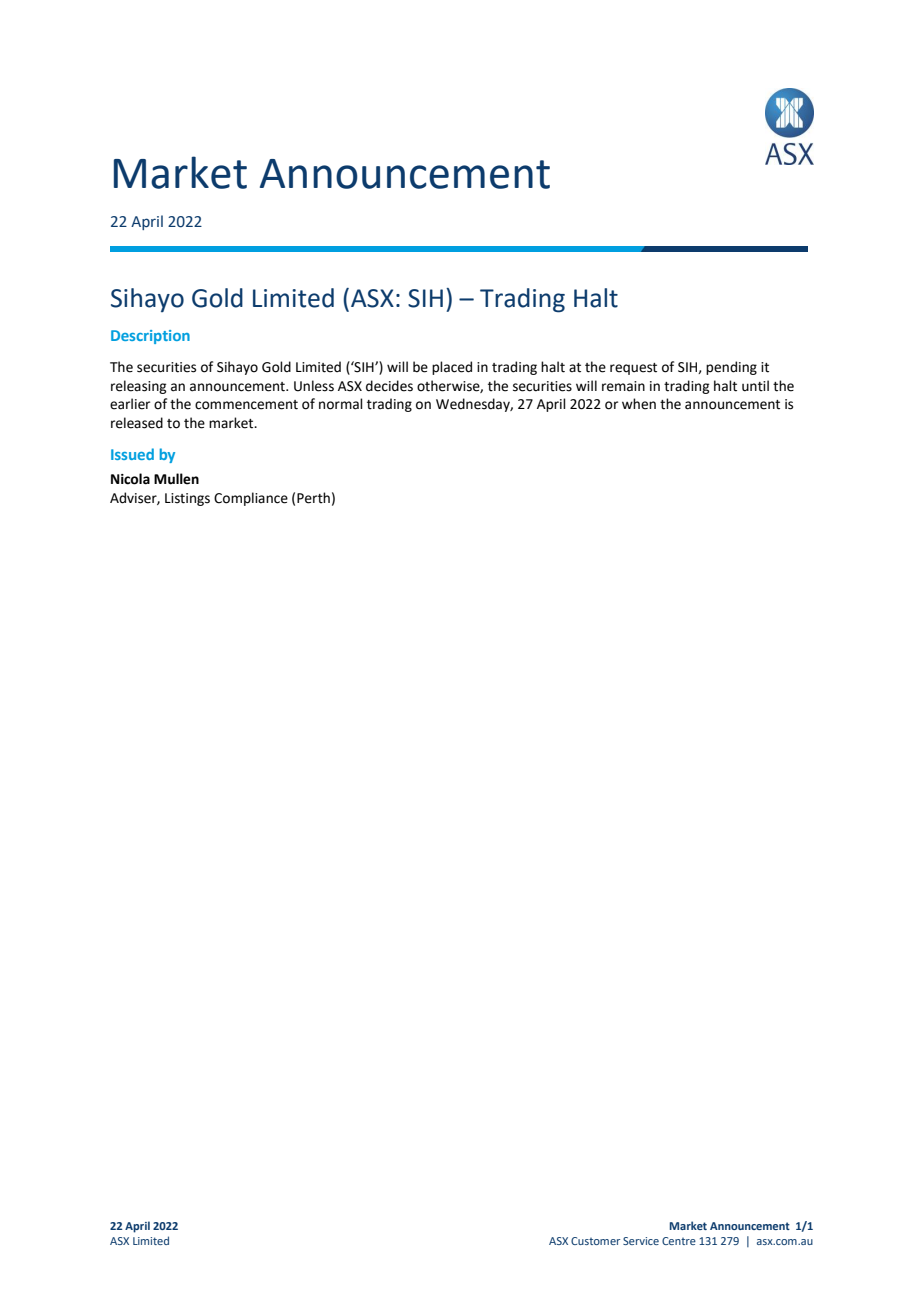  I want to click on request, so click(633, 369).
